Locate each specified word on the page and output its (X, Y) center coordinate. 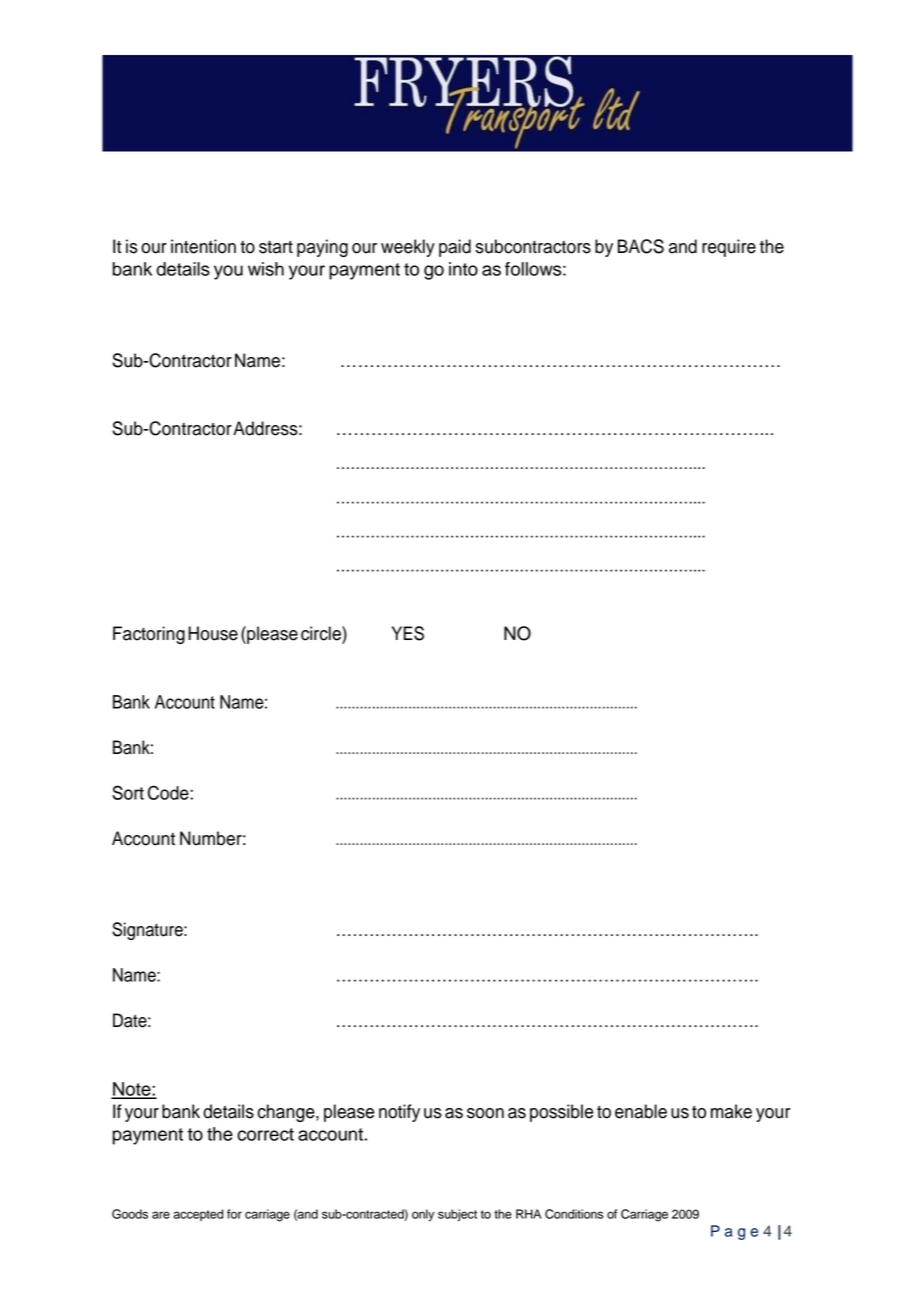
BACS (641, 246)
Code (169, 792)
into (463, 269)
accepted (198, 1215)
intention (203, 246)
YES (408, 633)
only (423, 1215)
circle (322, 633)
